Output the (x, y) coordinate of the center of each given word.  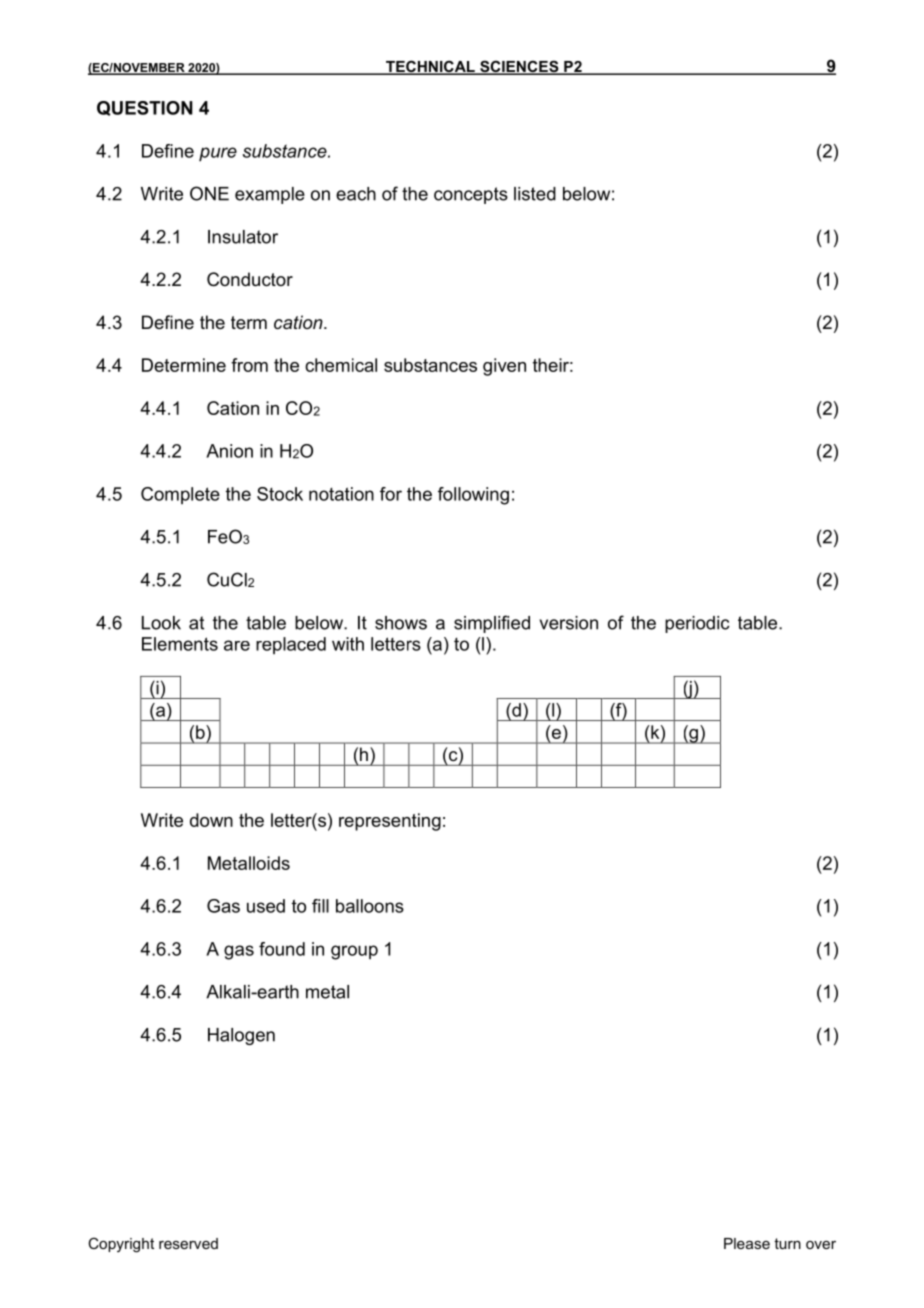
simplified (492, 624)
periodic (697, 624)
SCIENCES (519, 67)
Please (747, 1243)
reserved (188, 1243)
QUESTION (145, 108)
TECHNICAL (430, 67)
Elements (180, 644)
